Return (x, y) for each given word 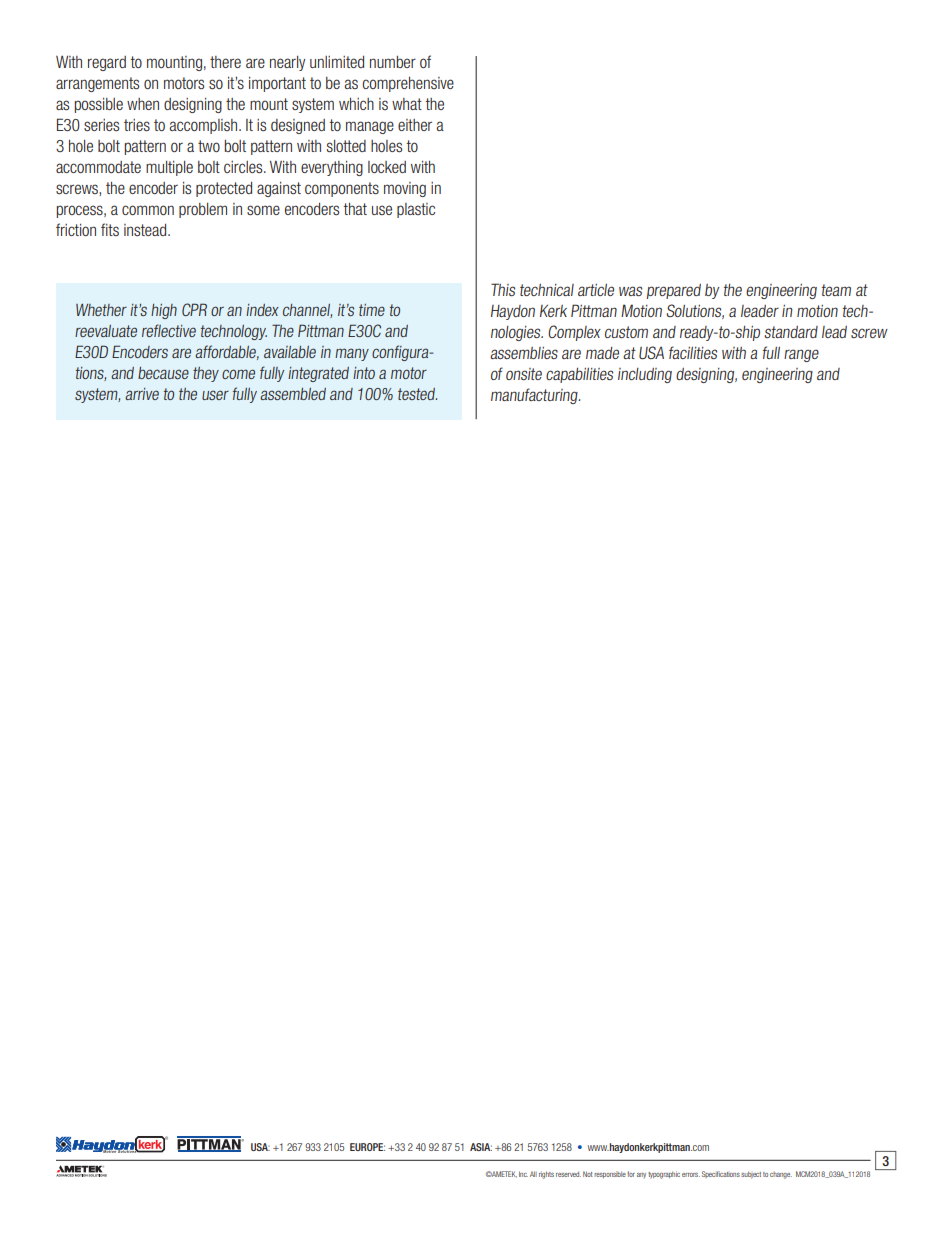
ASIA (481, 1147)
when (143, 104)
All (533, 1174)
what (407, 104)
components (342, 189)
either (415, 125)
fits (110, 229)
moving (405, 189)
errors (691, 1175)
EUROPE (367, 1147)
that (355, 209)
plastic (416, 210)
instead (146, 230)
